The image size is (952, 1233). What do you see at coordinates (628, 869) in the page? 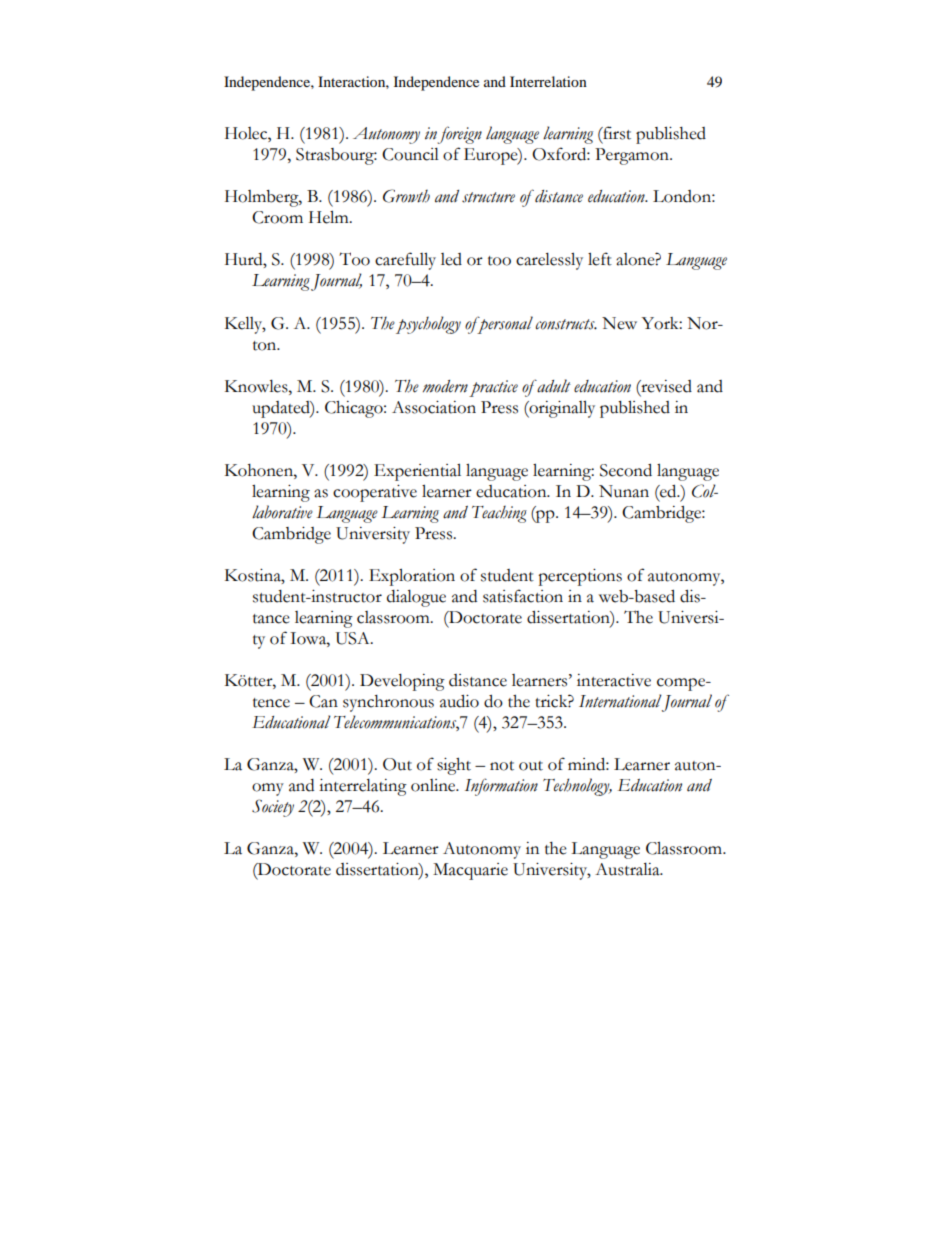
I see `Australia` at bounding box center [628, 869].
